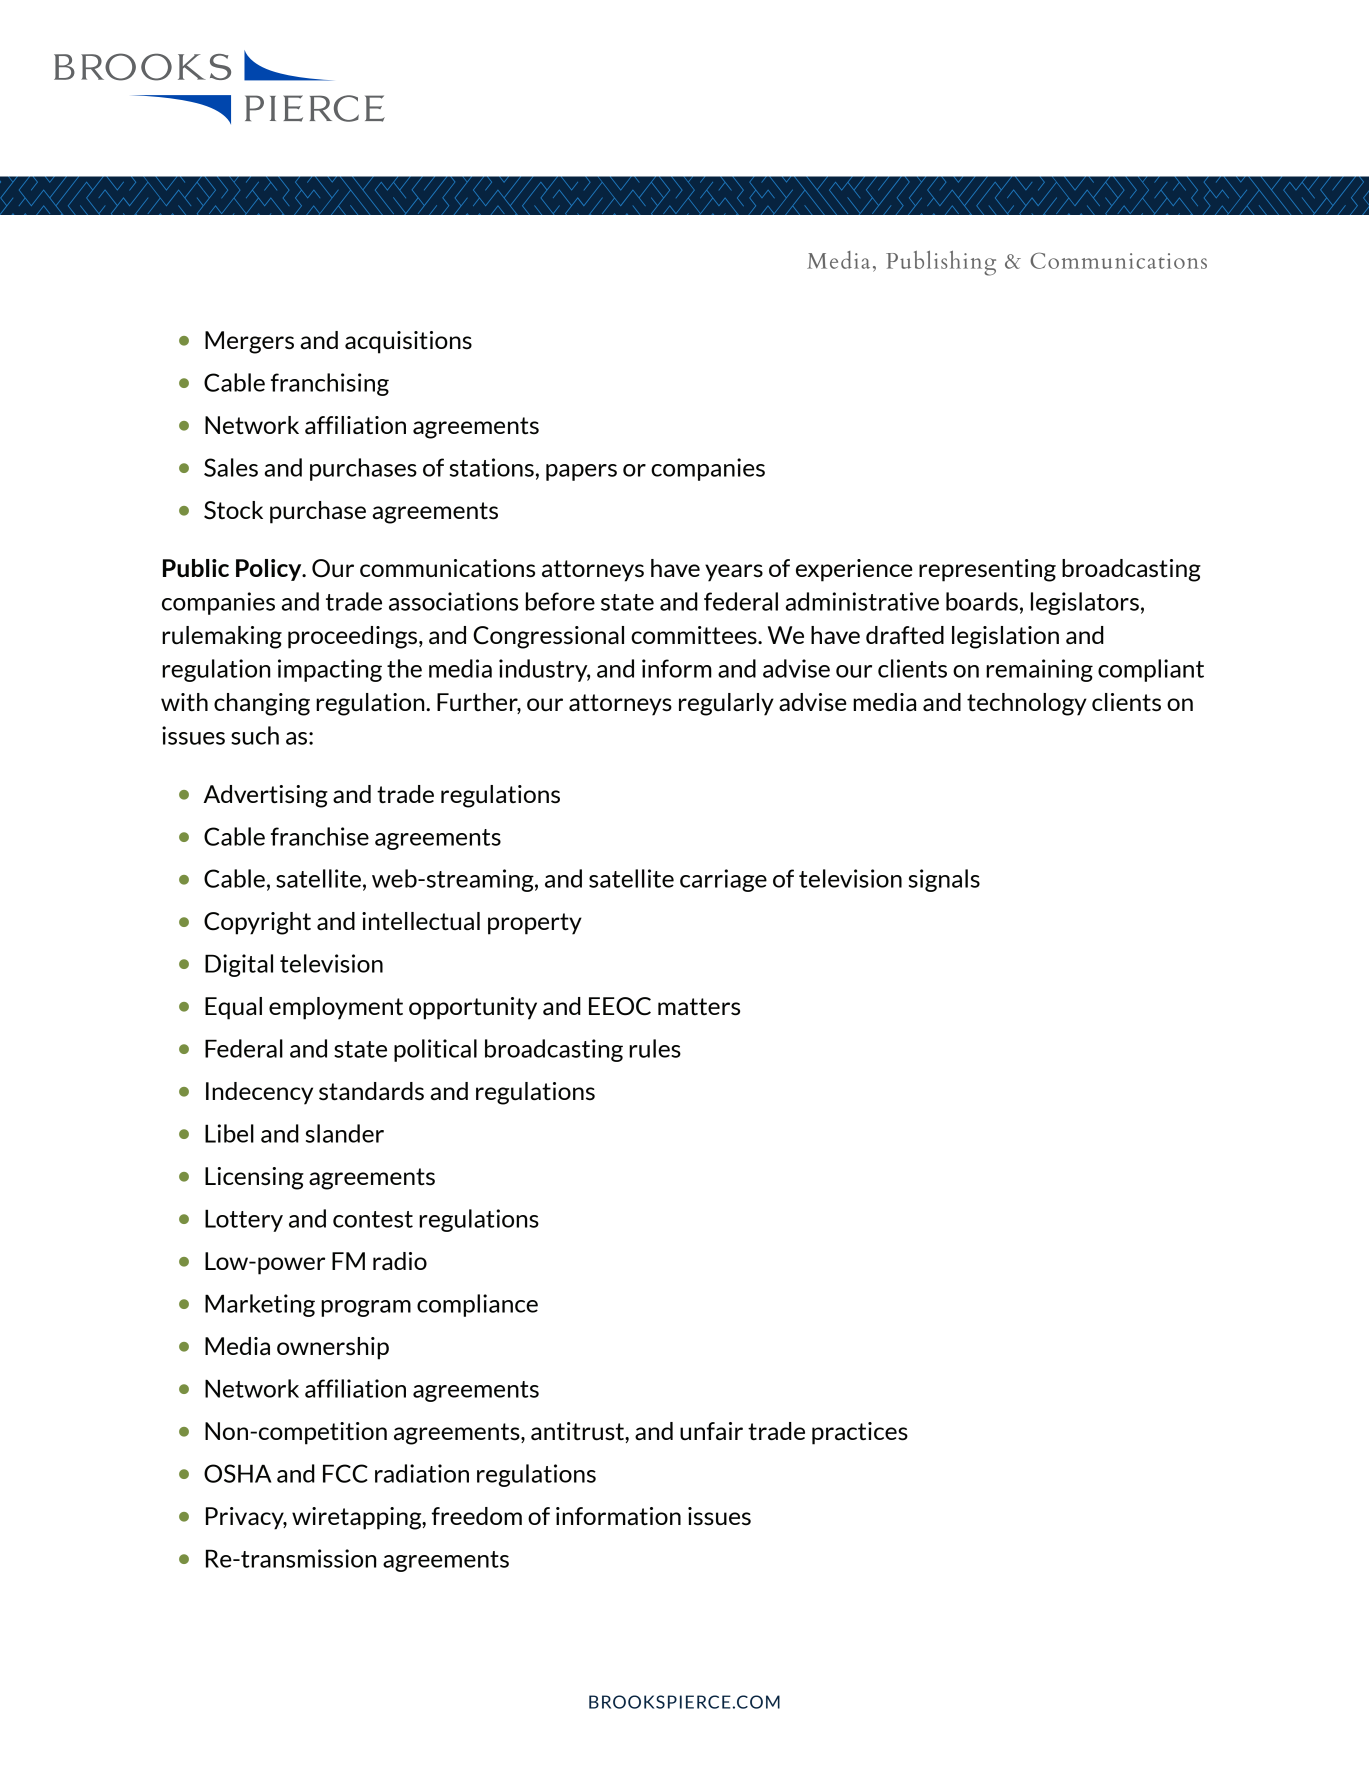  What do you see at coordinates (257, 923) in the screenshot?
I see `Copyright` at bounding box center [257, 923].
